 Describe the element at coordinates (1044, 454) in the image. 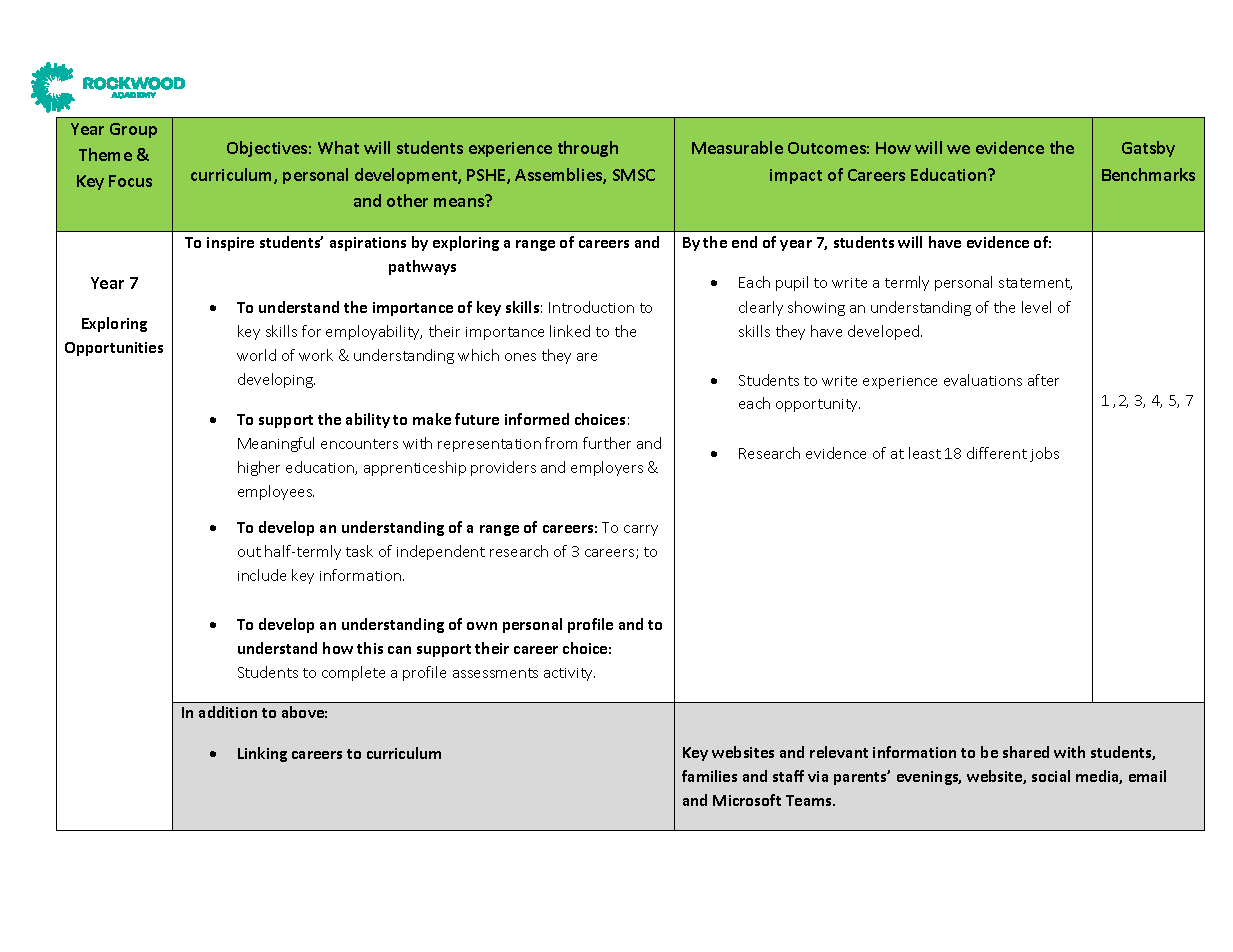

I see `jobs` at that location.
